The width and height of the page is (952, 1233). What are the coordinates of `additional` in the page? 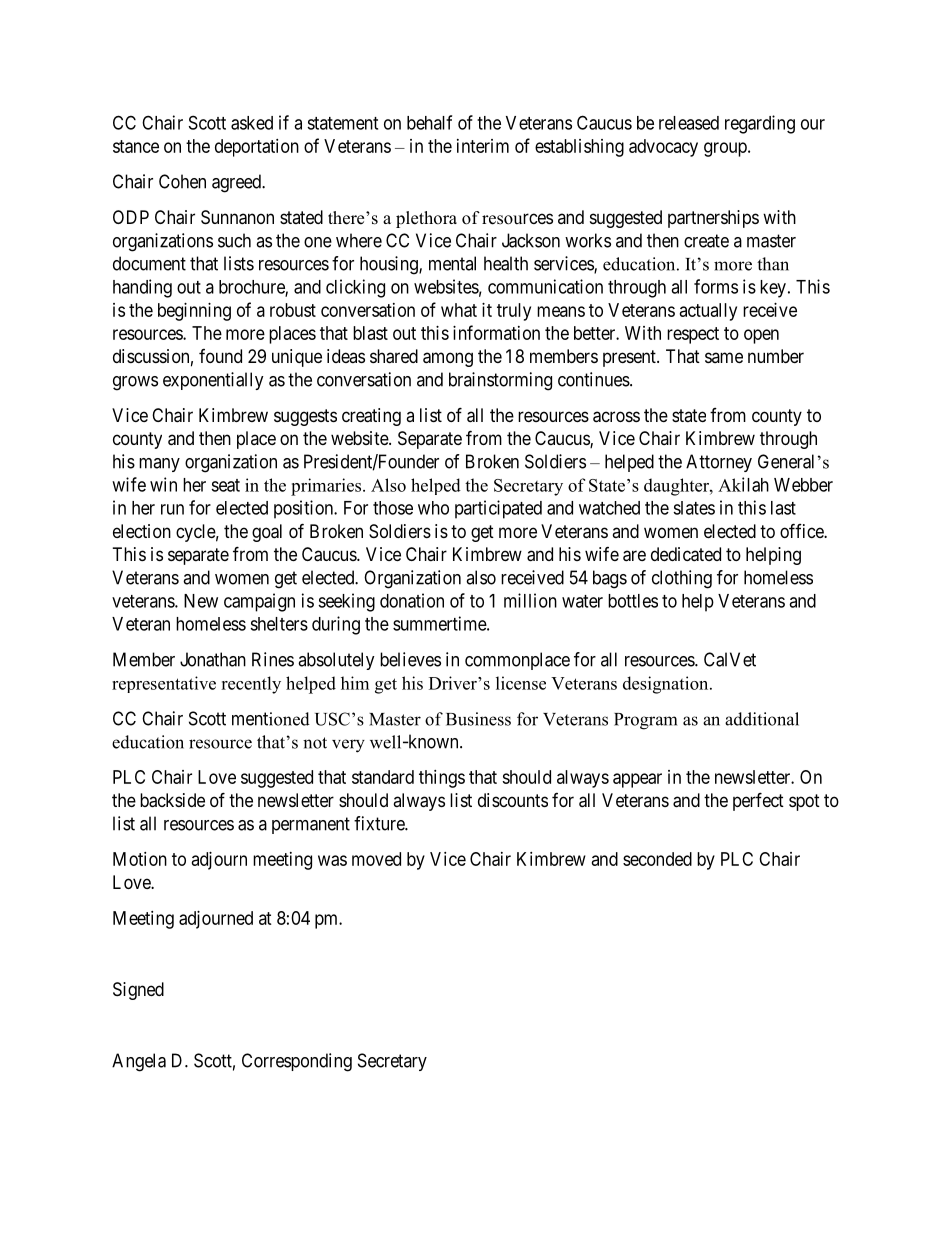 It's located at (762, 719).
